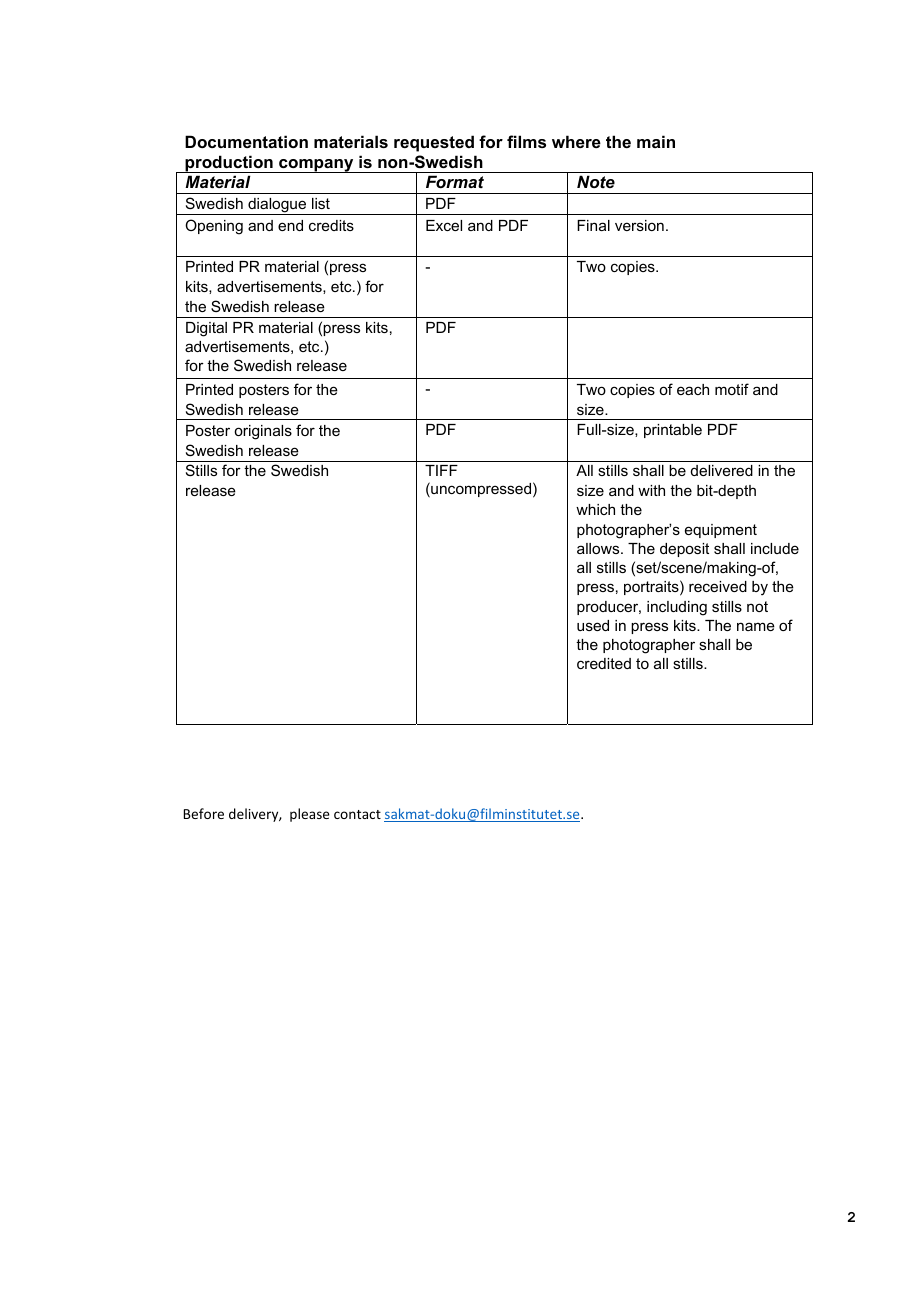 The height and width of the screenshot is (1308, 924). I want to click on TIFF, so click(441, 470).
